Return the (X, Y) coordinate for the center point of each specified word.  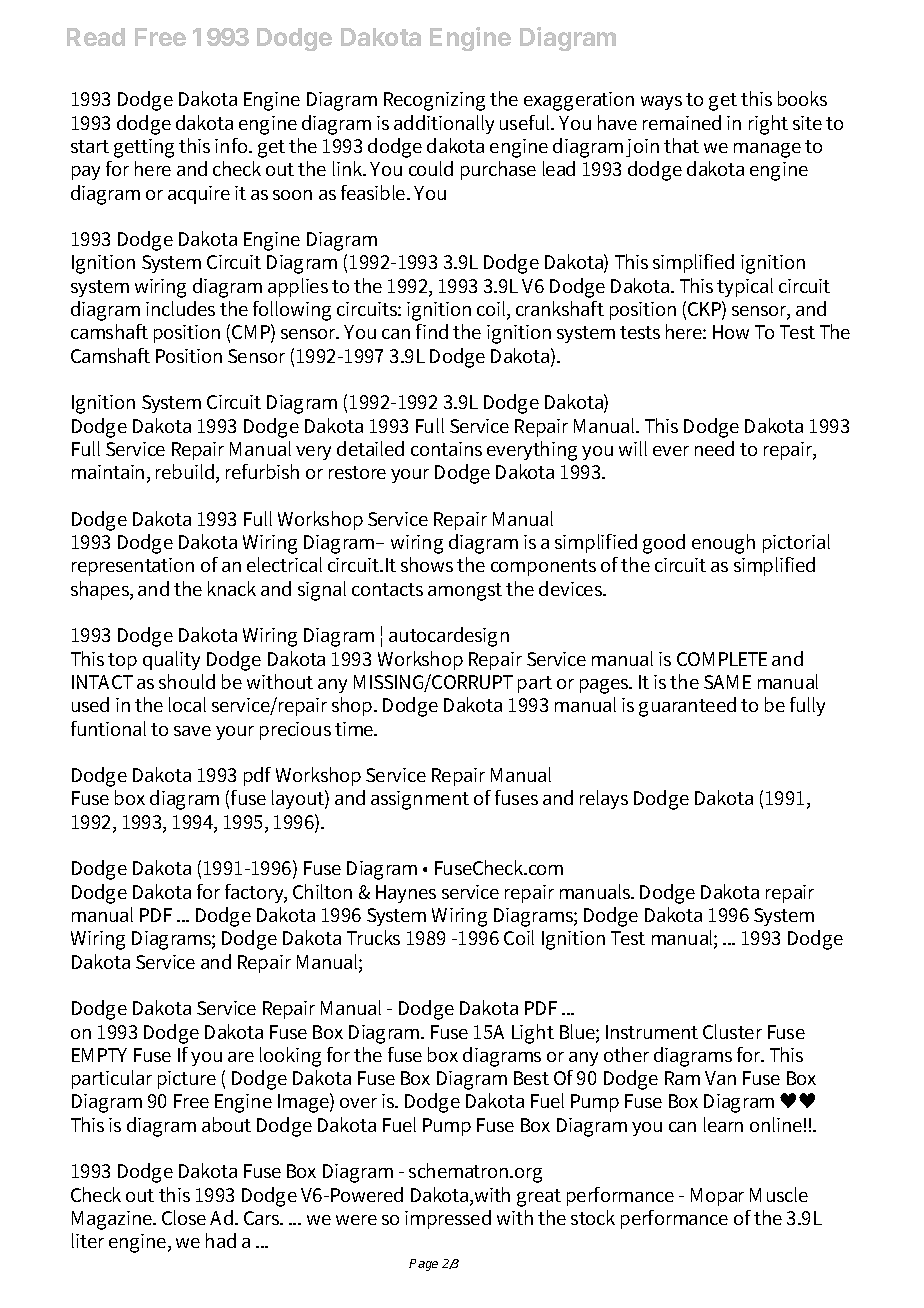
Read (96, 37)
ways (661, 103)
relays (604, 799)
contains (446, 449)
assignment (420, 800)
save (192, 731)
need (714, 448)
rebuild (186, 473)
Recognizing (434, 101)
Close (184, 1217)
